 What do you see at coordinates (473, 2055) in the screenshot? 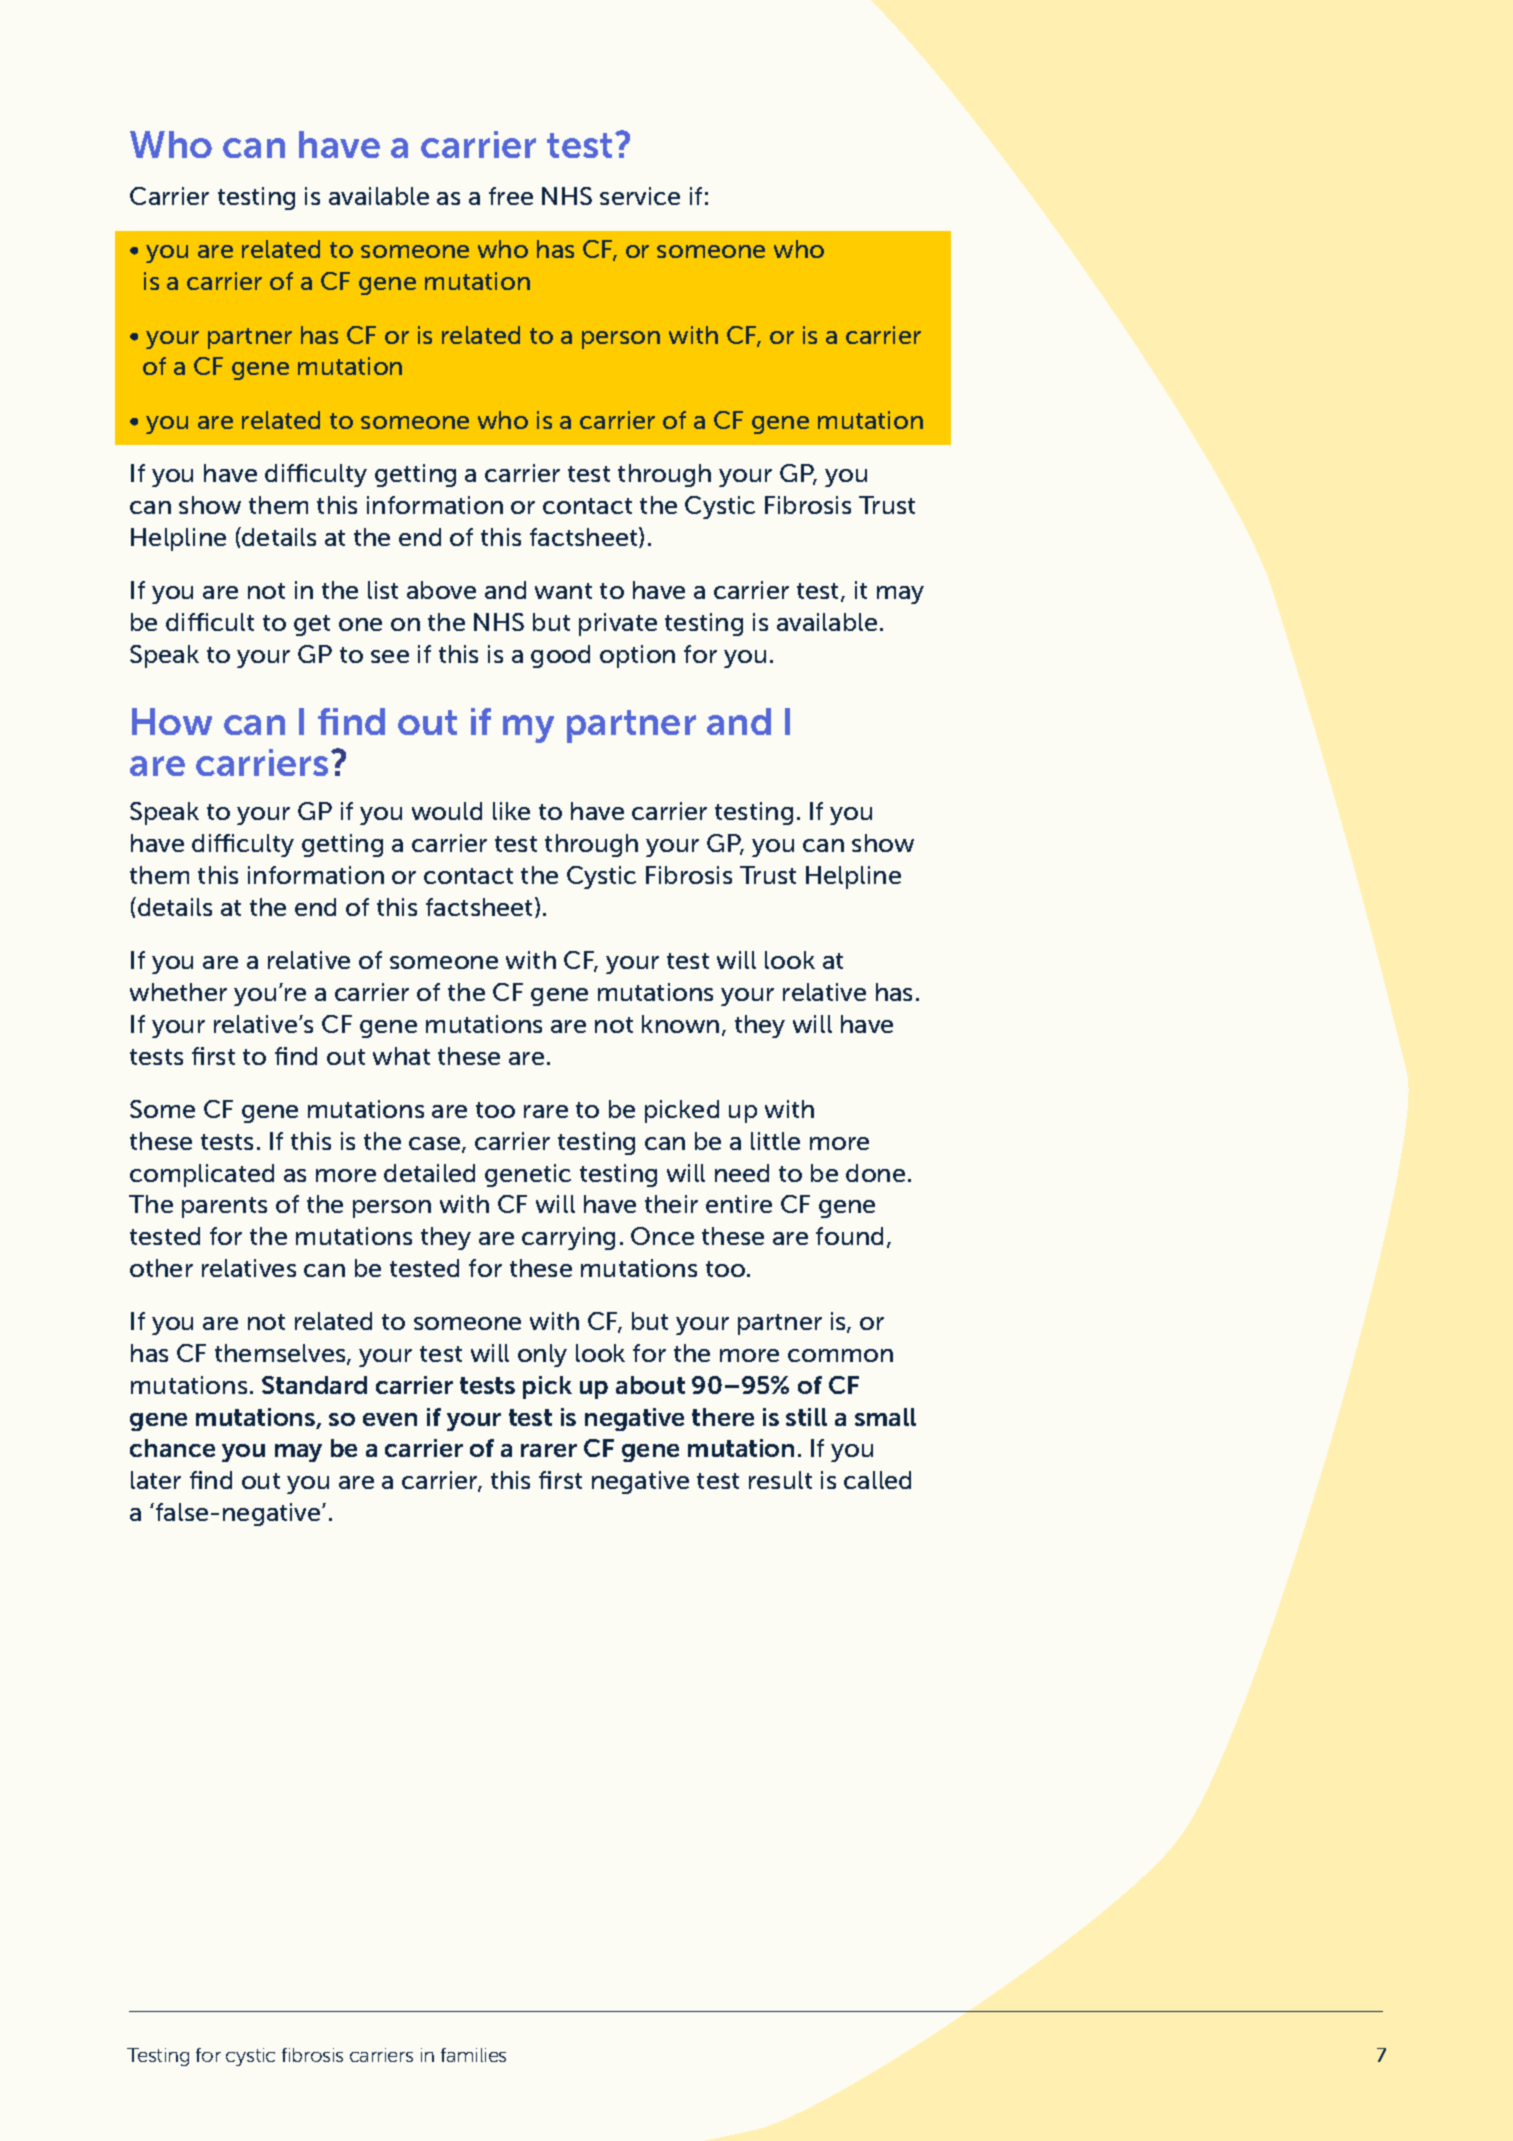
I see `families` at bounding box center [473, 2055].
